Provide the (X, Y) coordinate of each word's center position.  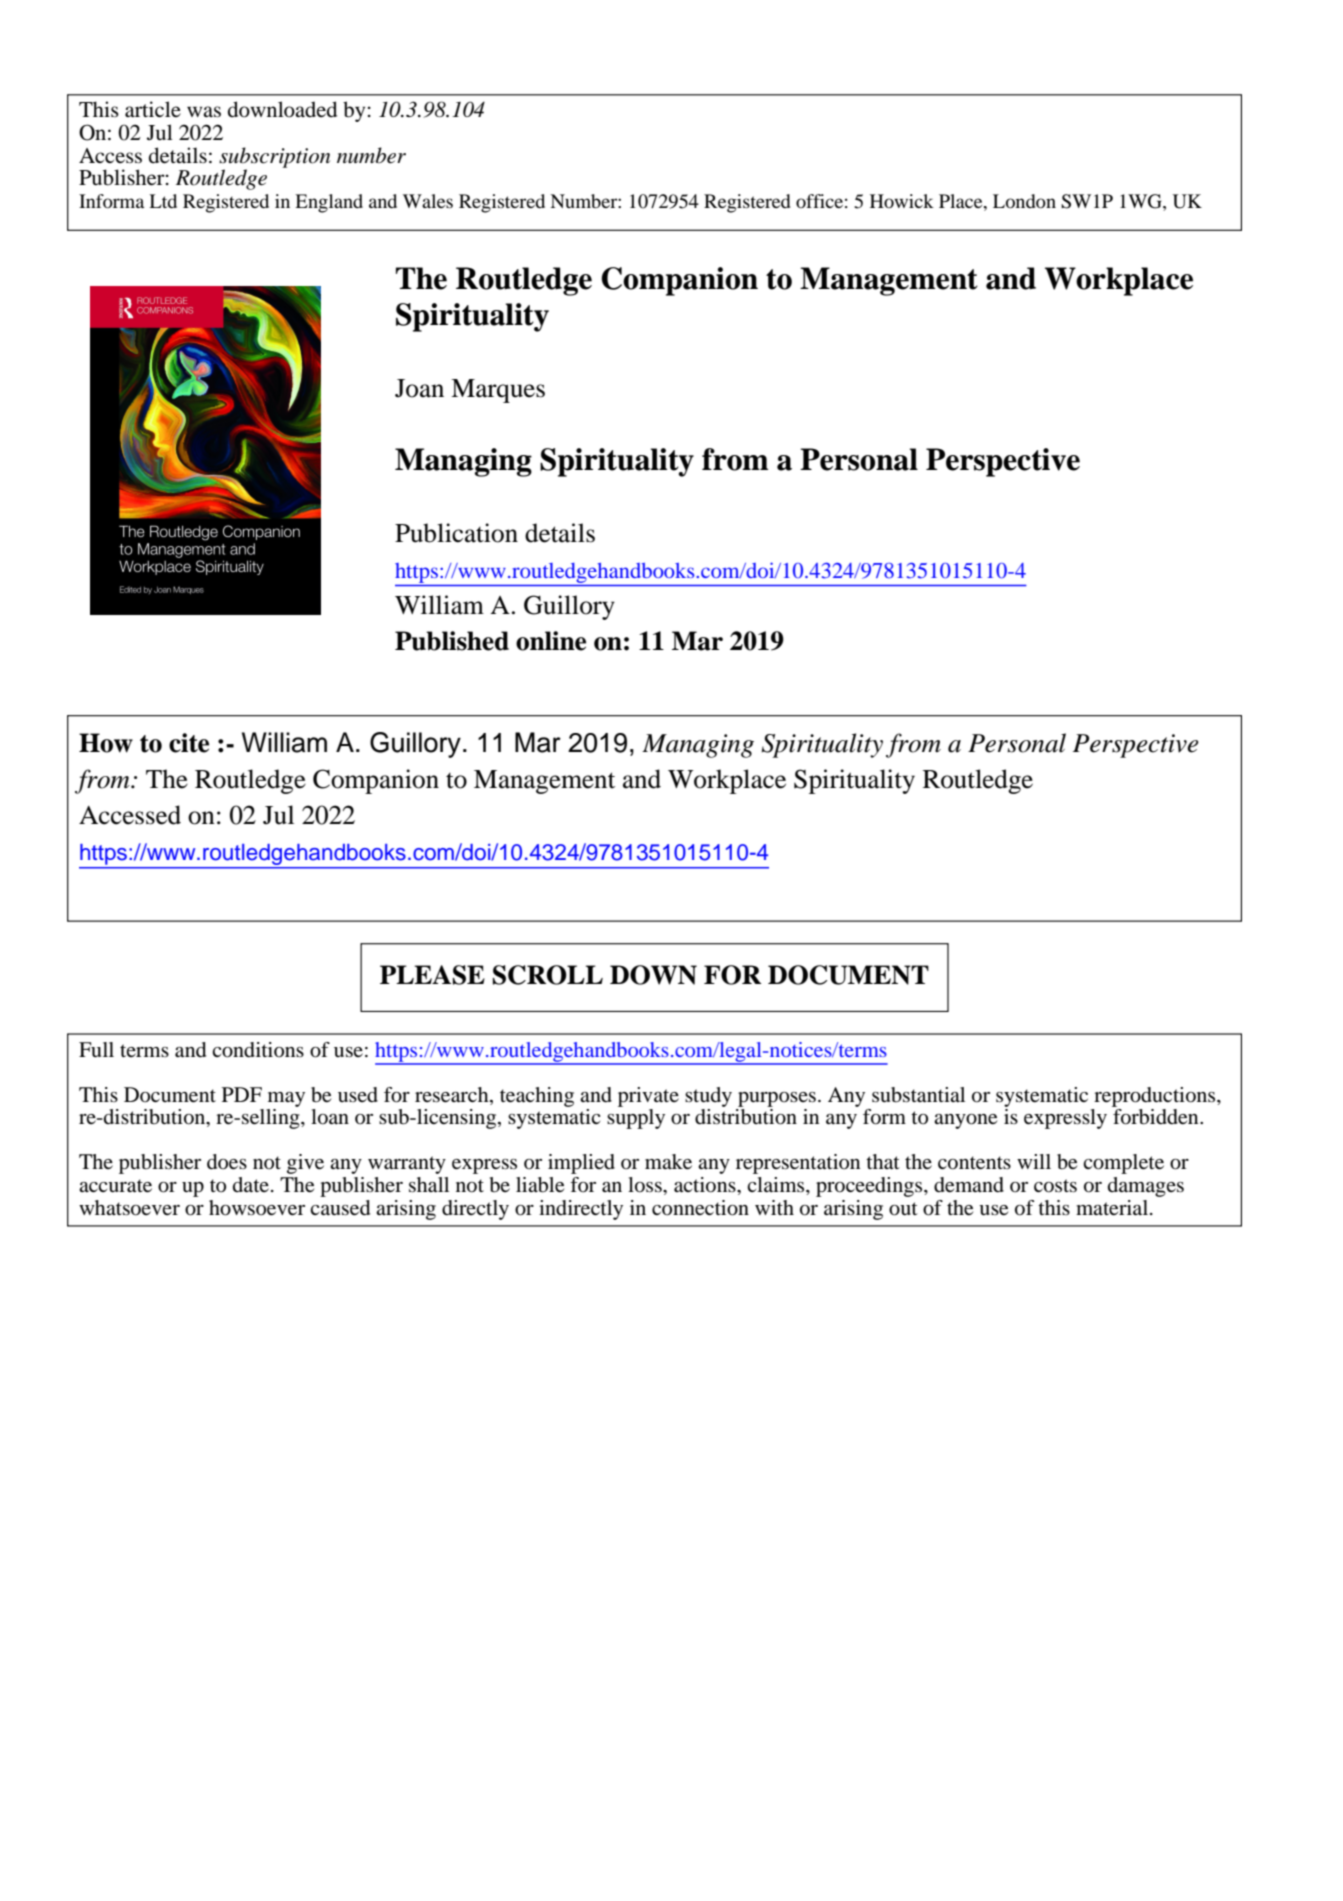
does (227, 1162)
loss (646, 1185)
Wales (428, 201)
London (1024, 201)
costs (1055, 1186)
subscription (274, 158)
